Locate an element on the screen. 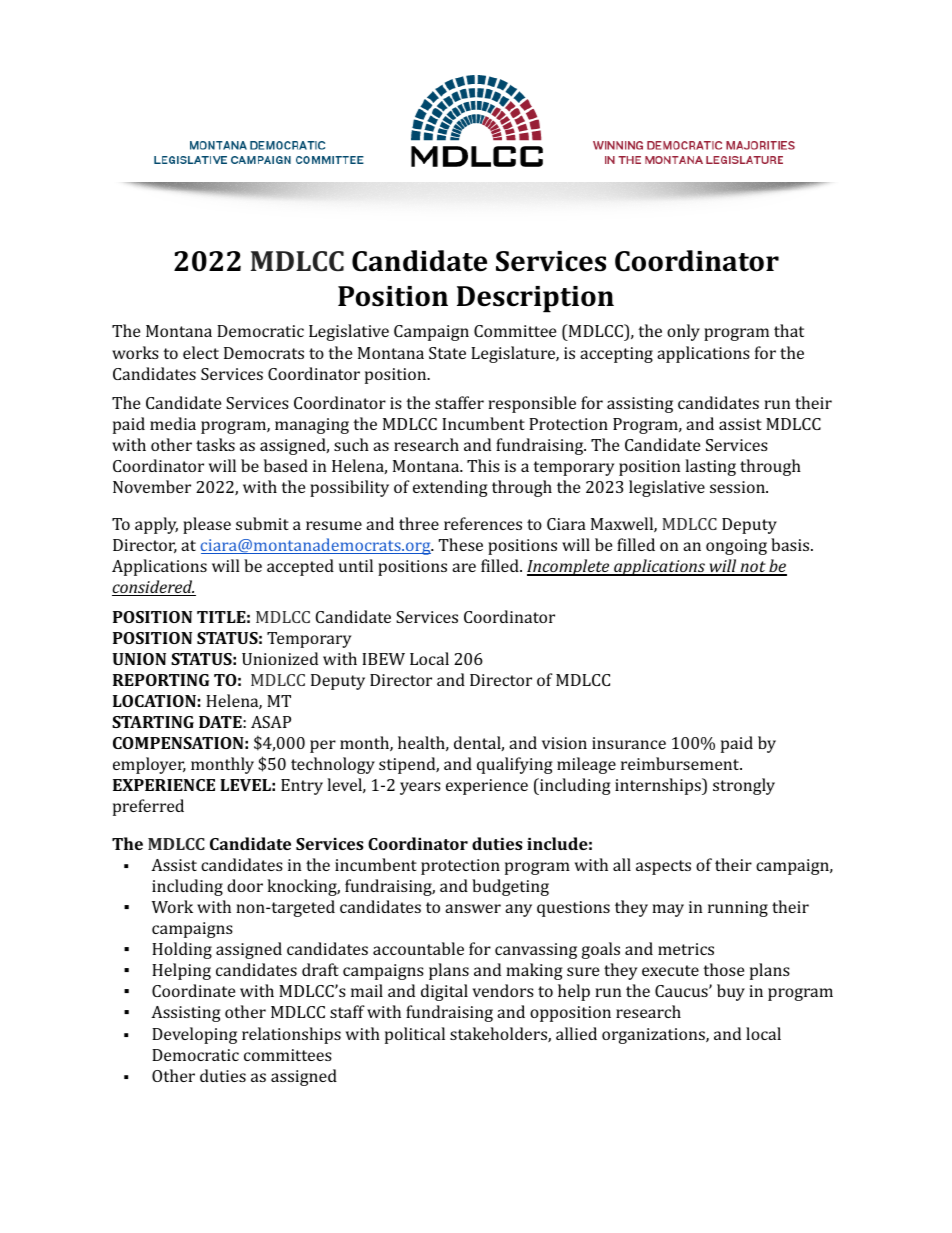 This screenshot has width=952, height=1233. only is located at coordinates (683, 332).
